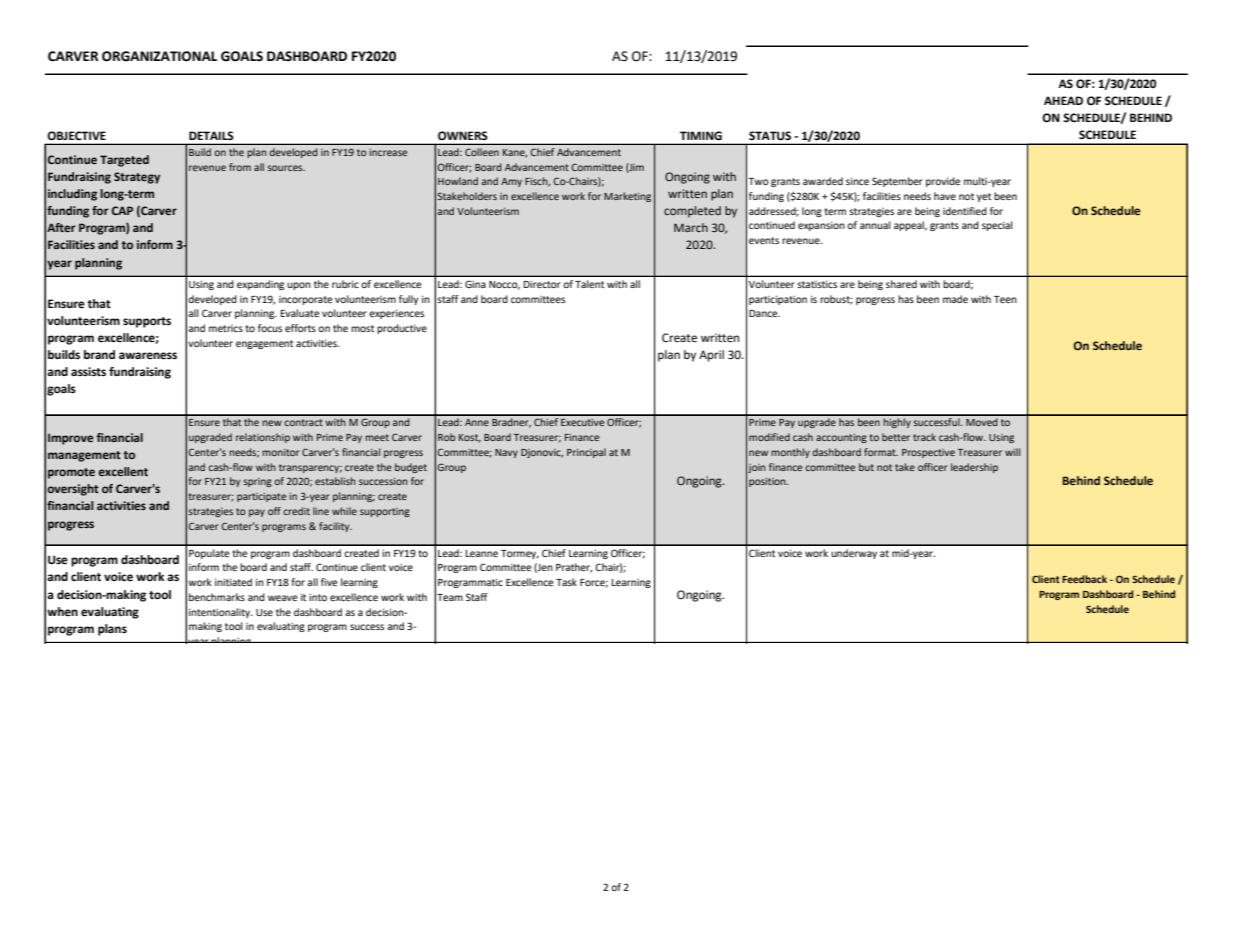 Image resolution: width=1233 pixels, height=952 pixels. I want to click on made, so click(955, 299).
